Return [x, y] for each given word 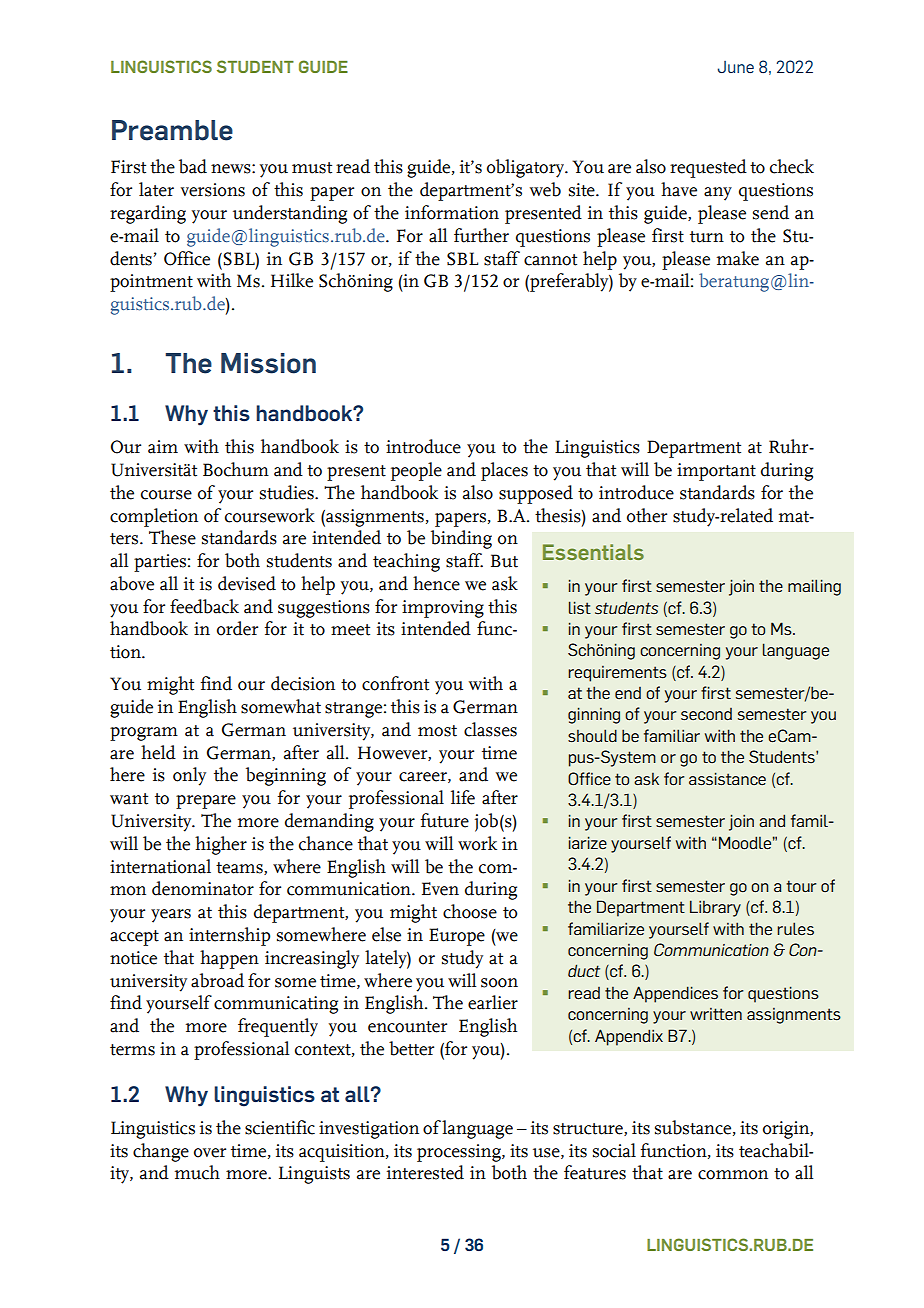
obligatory [526, 168]
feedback [204, 606]
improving [443, 609]
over [210, 1153]
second [706, 714]
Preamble [172, 130]
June [735, 67]
